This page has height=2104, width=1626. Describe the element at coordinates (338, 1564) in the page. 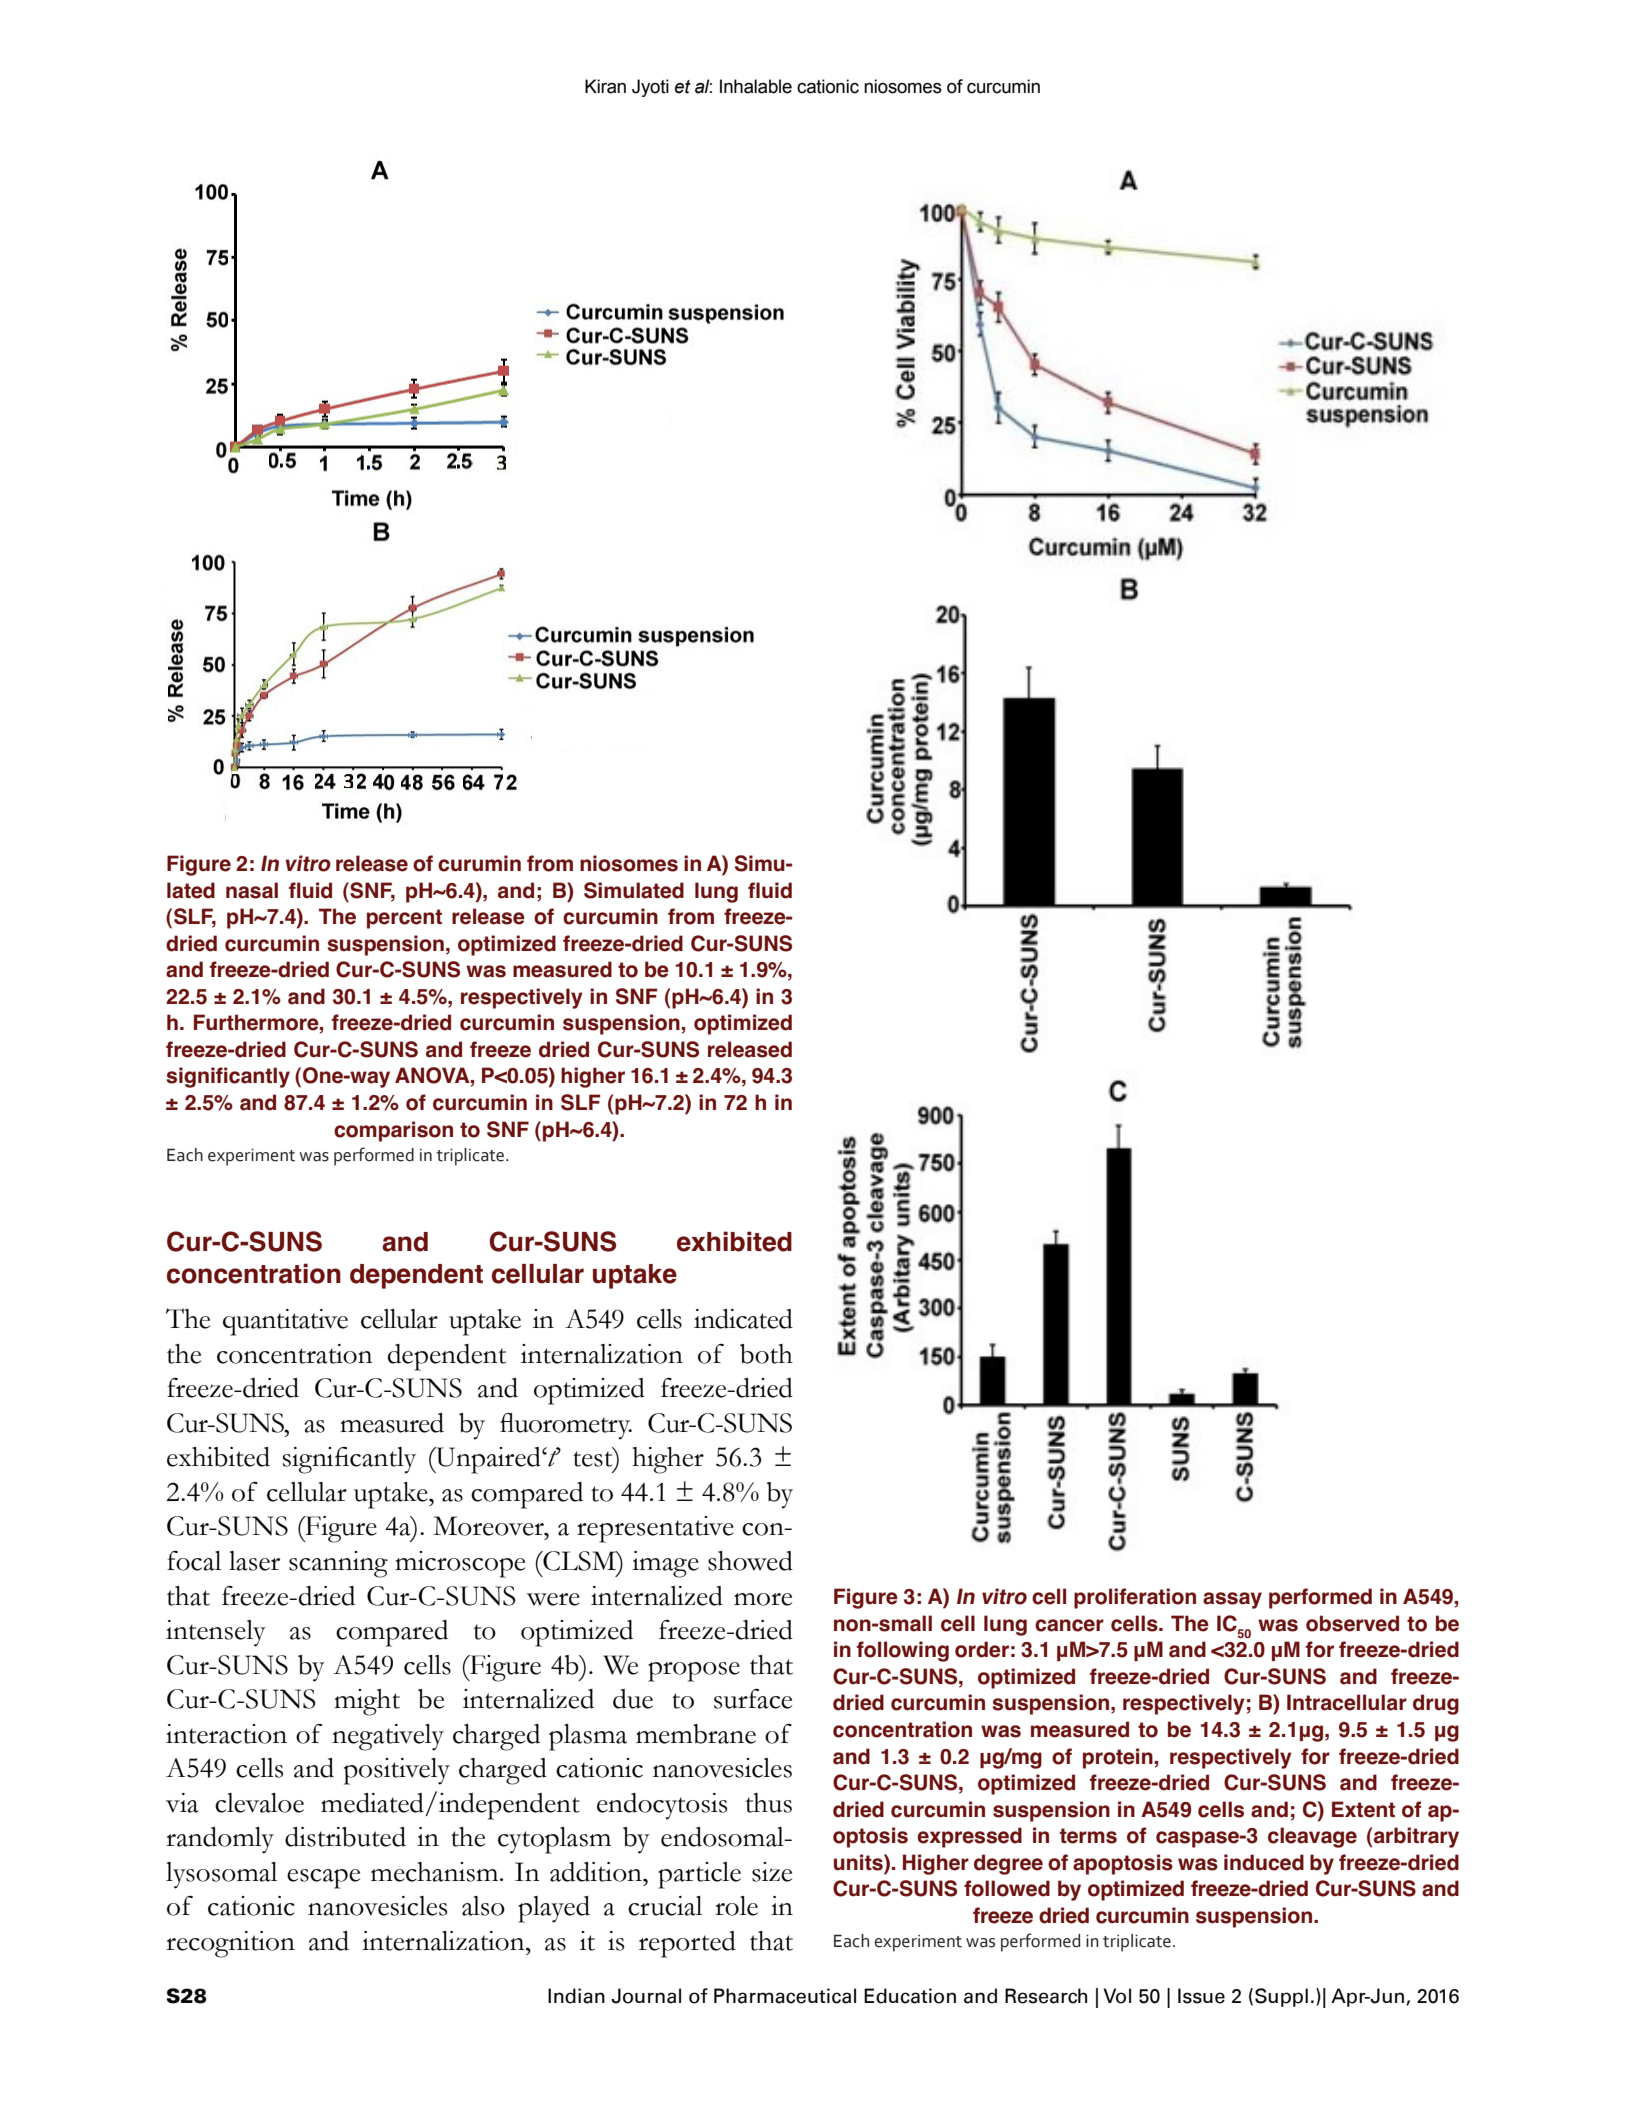

I see `scanning` at that location.
